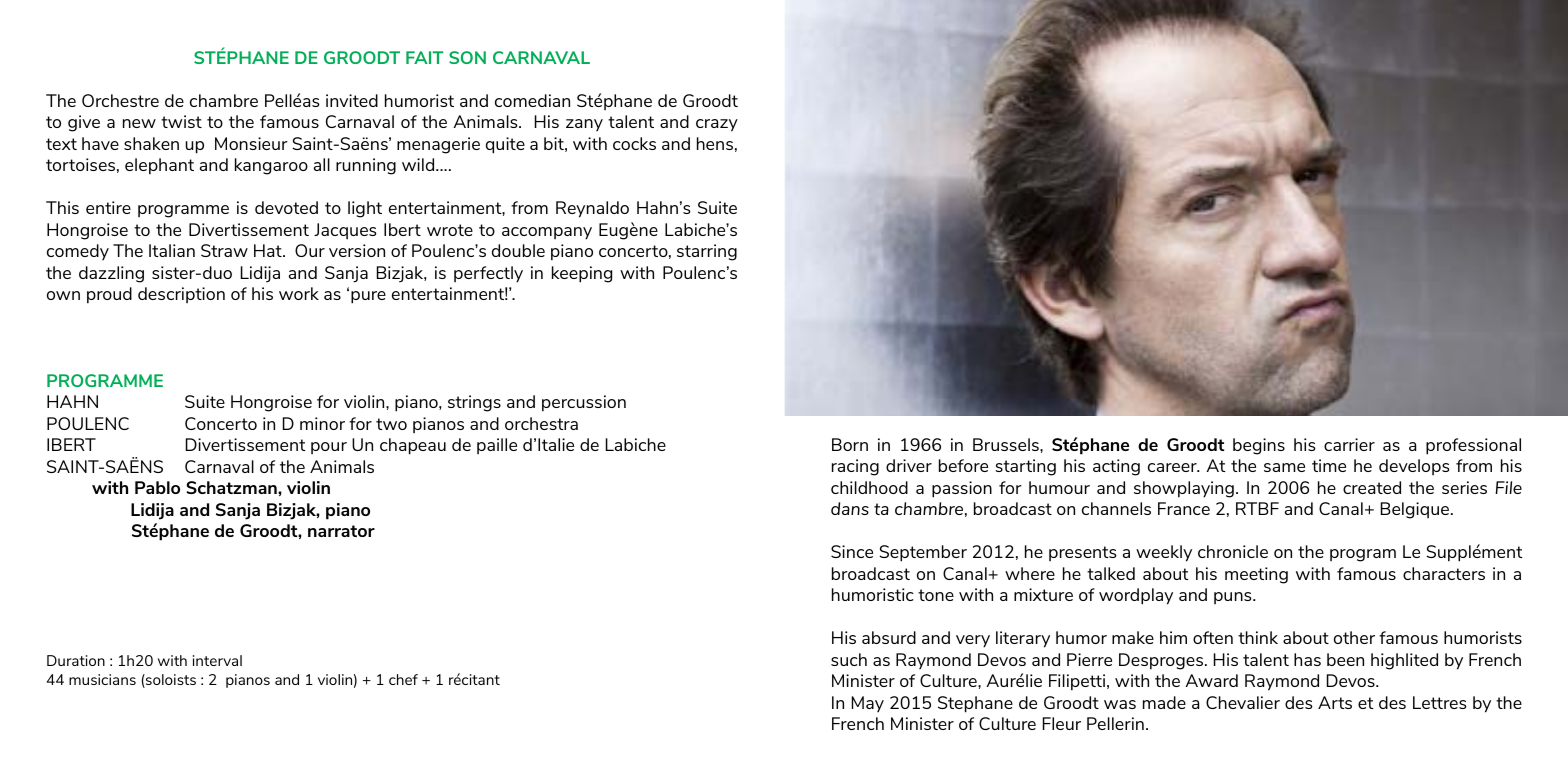 Image resolution: width=1568 pixels, height=784 pixels. What do you see at coordinates (1335, 702) in the page?
I see `Arts` at bounding box center [1335, 702].
